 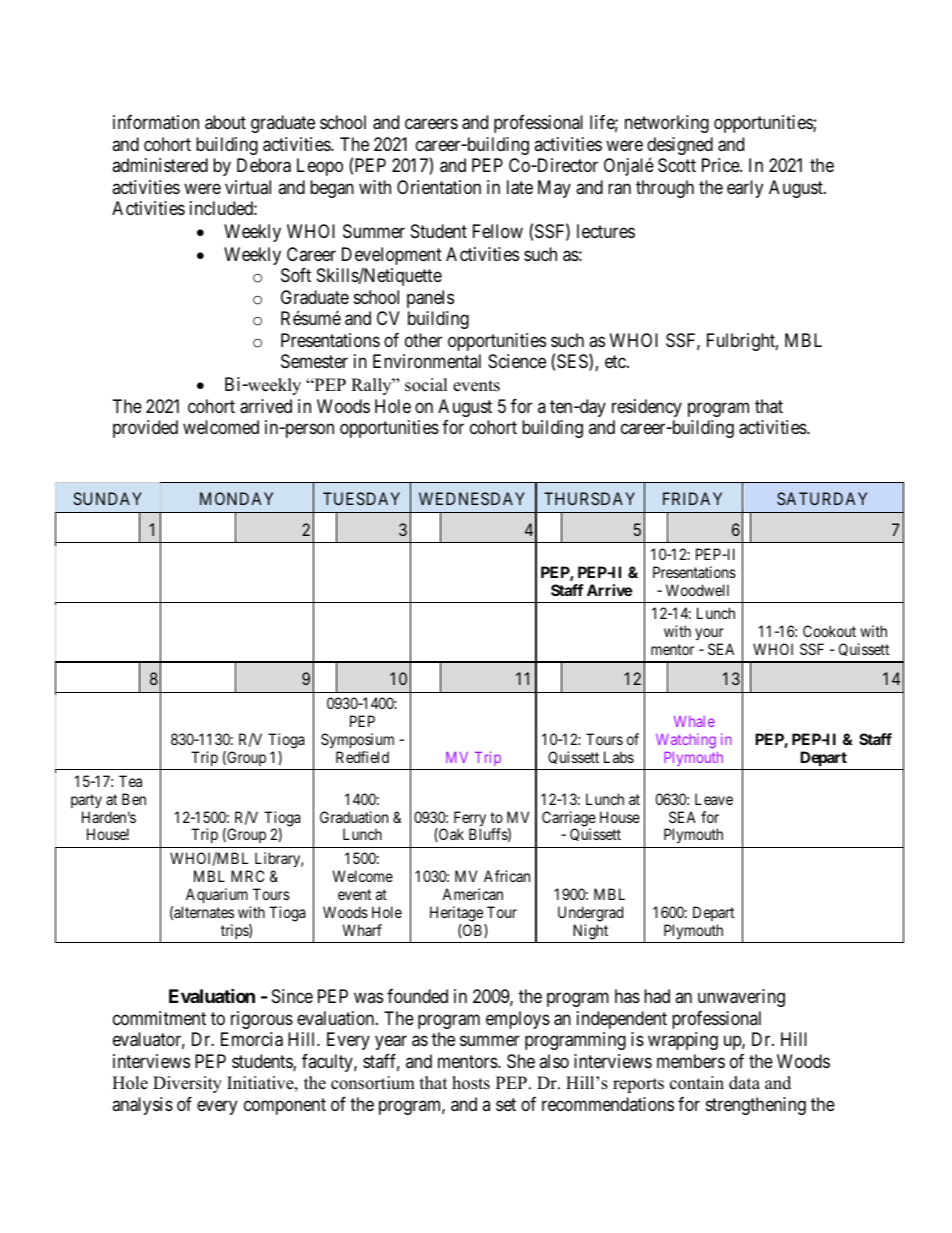 I want to click on MONDAY, so click(x=236, y=498).
